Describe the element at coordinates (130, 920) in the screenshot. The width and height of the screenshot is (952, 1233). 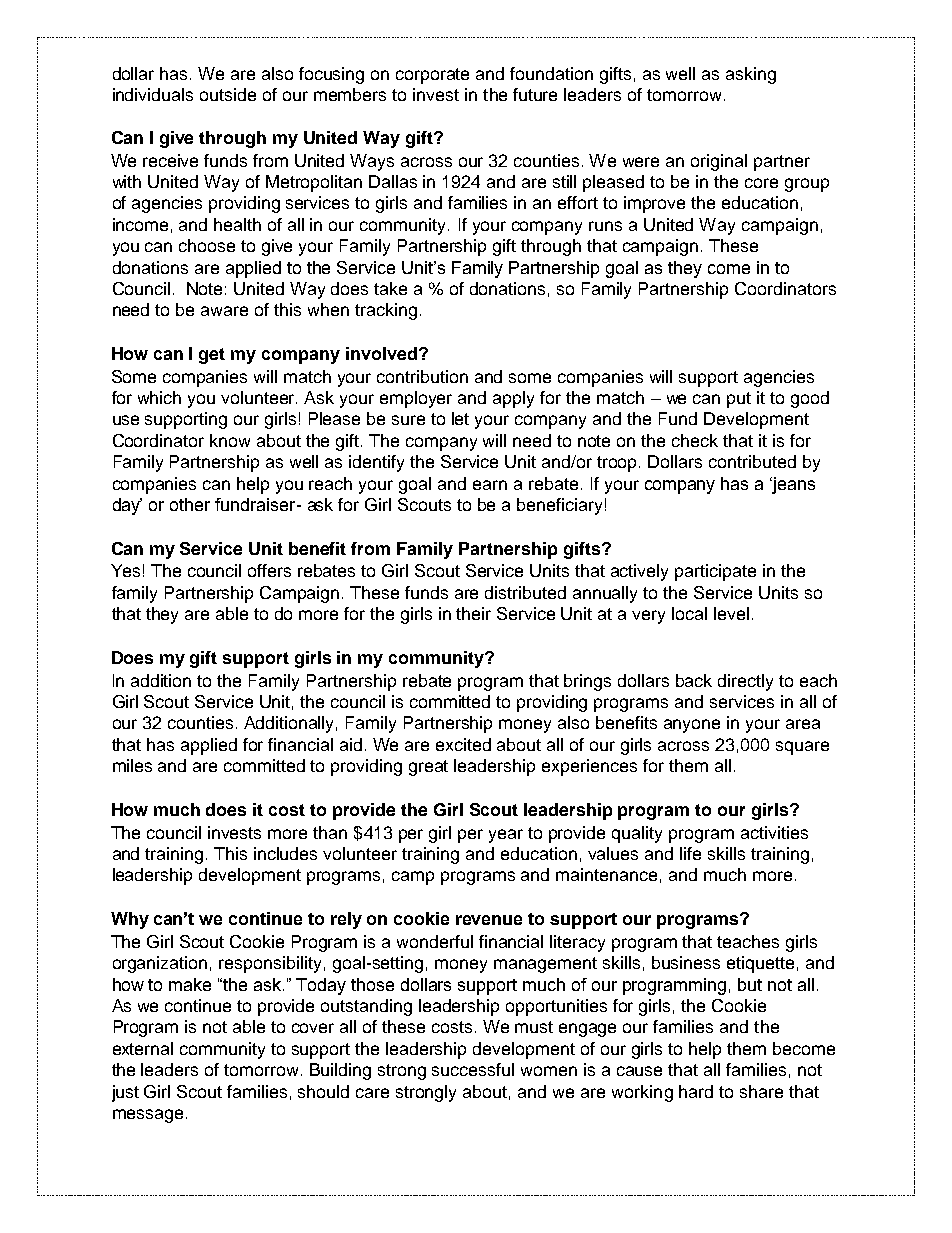
I see `Why` at that location.
